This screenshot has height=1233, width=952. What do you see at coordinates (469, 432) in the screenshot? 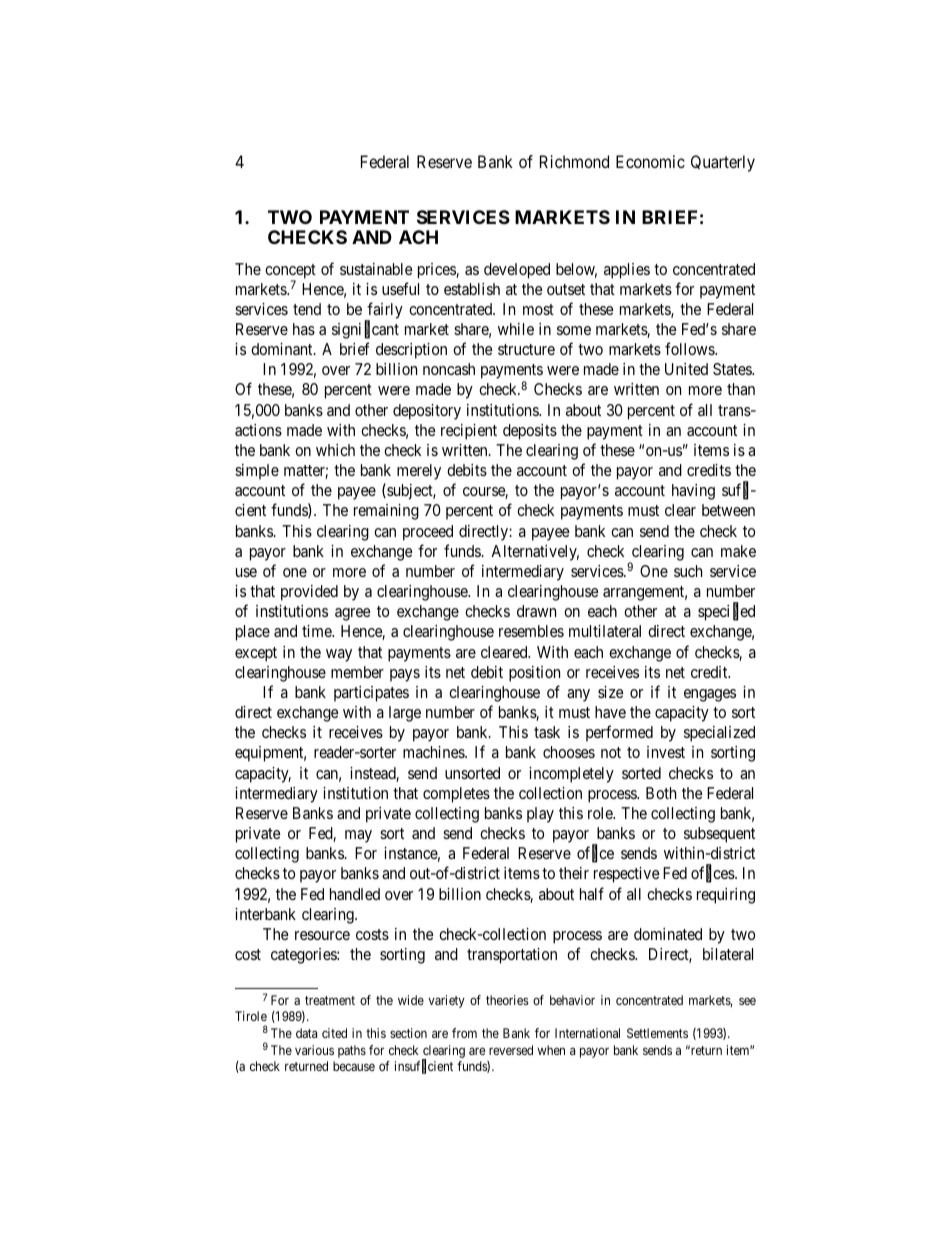
I see `recipient` at bounding box center [469, 432].
